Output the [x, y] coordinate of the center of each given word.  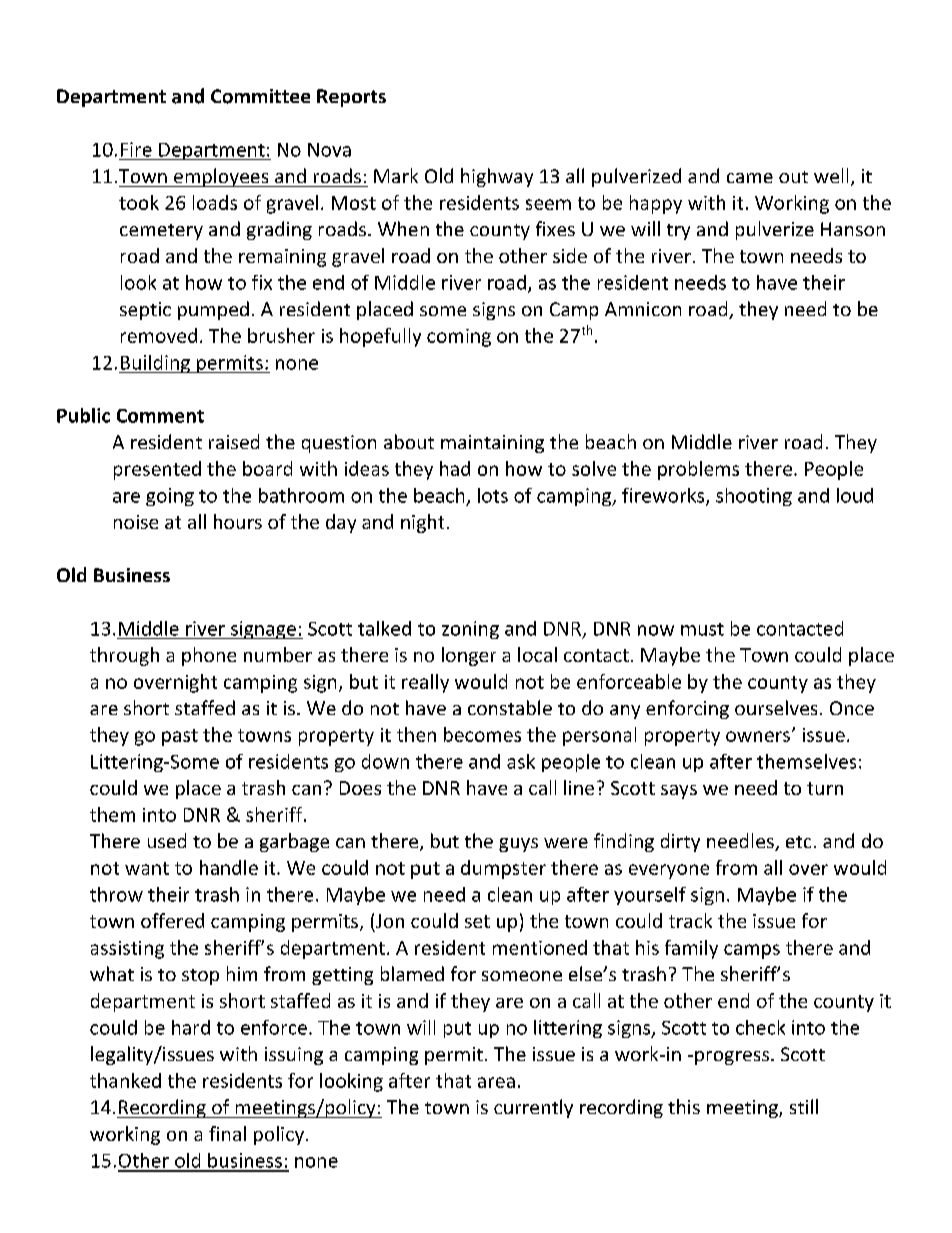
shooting [754, 497]
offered [172, 920]
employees [221, 177]
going [170, 497]
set [477, 921]
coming [459, 338]
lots [493, 495]
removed [159, 335]
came [750, 178]
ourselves [776, 707]
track [690, 920]
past [180, 737]
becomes [482, 734]
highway [497, 177]
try [678, 232]
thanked [125, 1080]
